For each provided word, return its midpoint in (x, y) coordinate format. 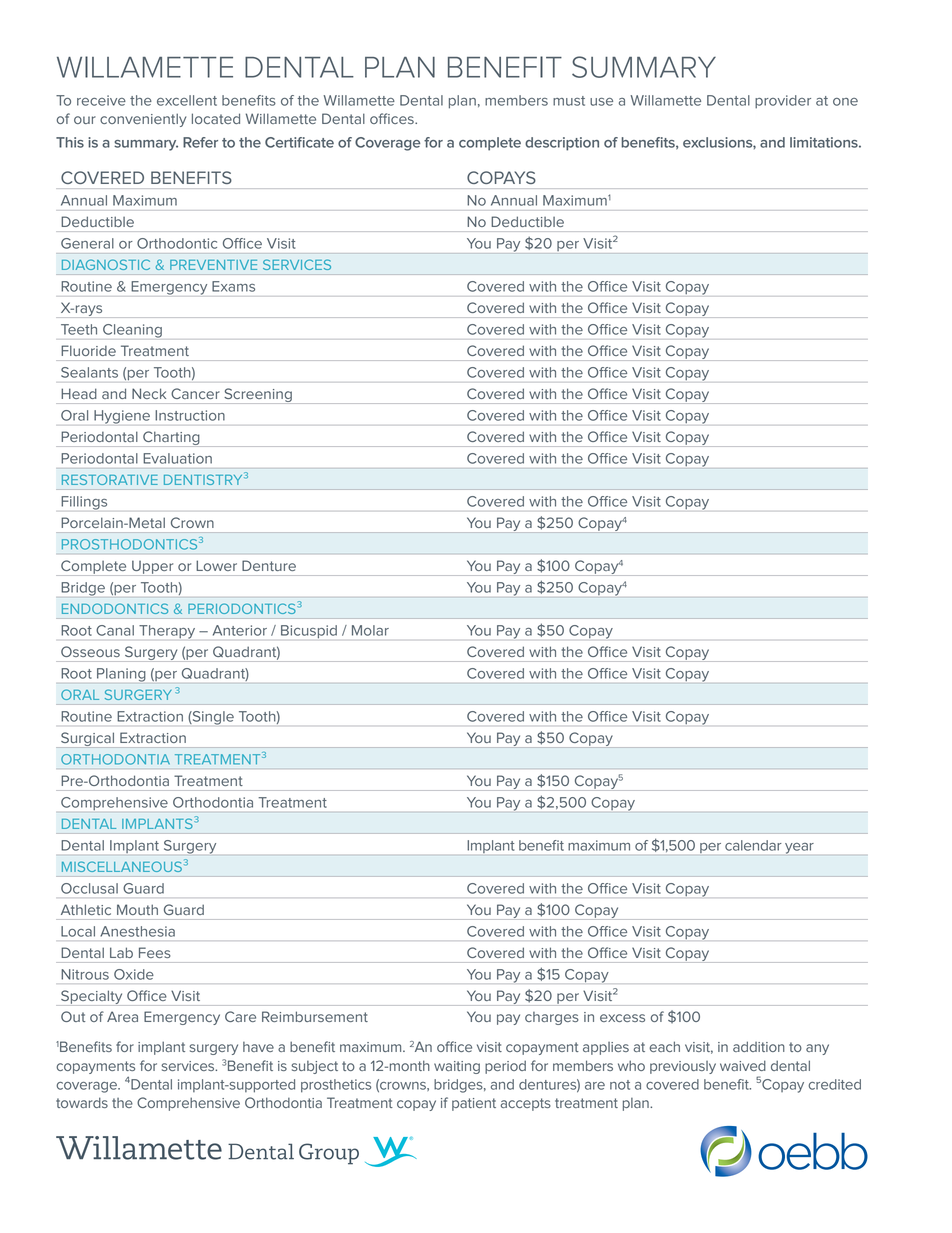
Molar (370, 630)
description (562, 144)
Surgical (87, 740)
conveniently (143, 120)
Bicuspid (309, 632)
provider (783, 102)
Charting (171, 439)
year (799, 848)
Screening (258, 396)
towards (82, 1102)
